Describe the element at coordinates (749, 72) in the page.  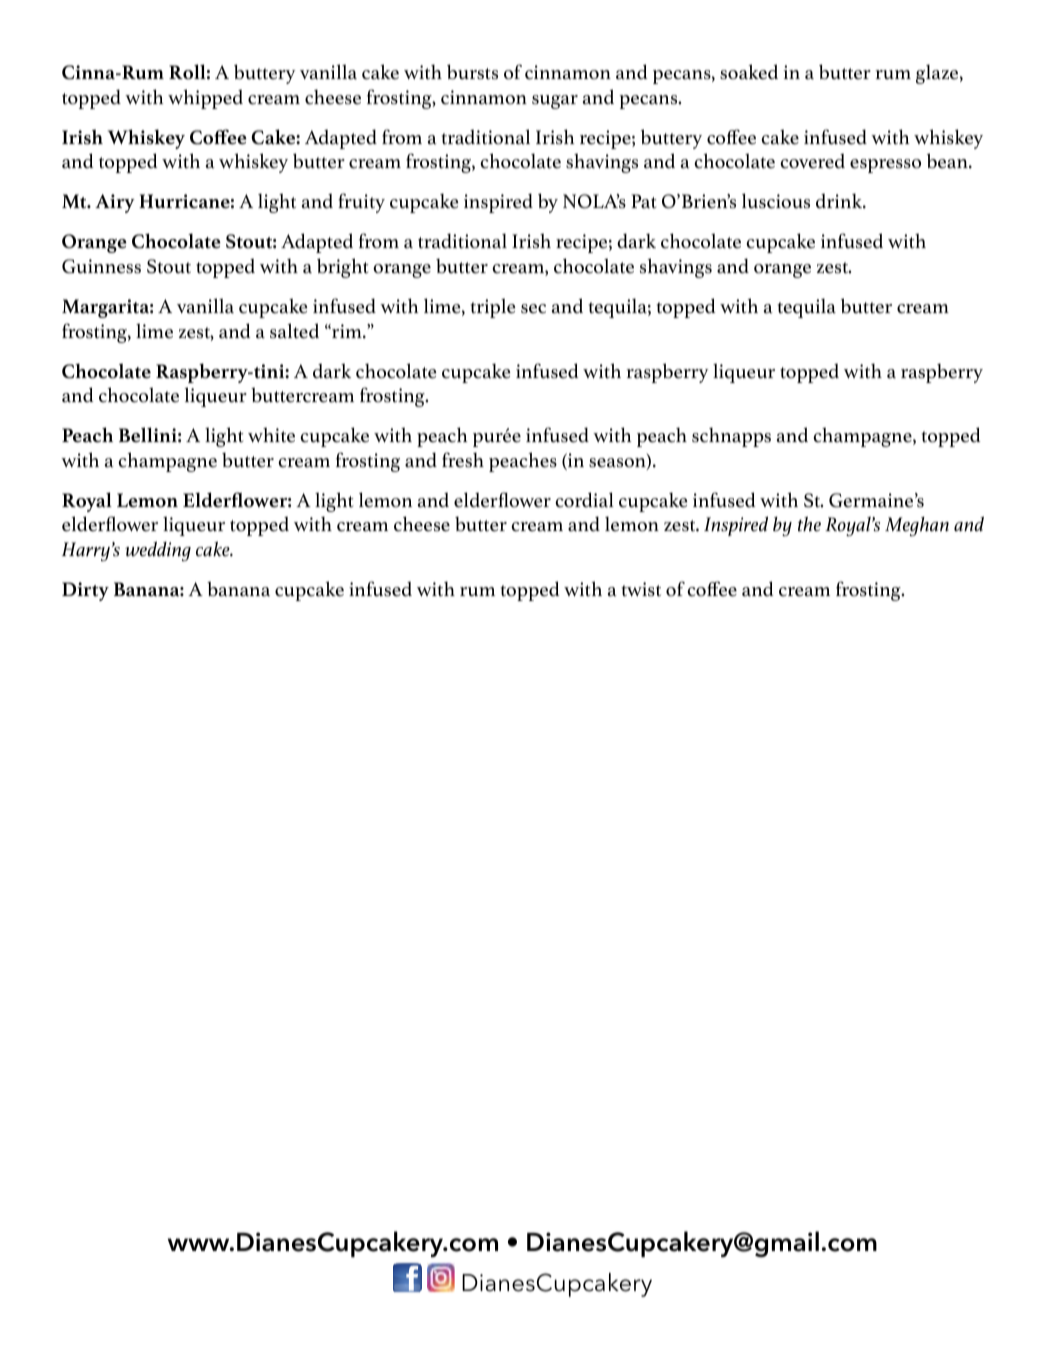
I see `soaked` at that location.
